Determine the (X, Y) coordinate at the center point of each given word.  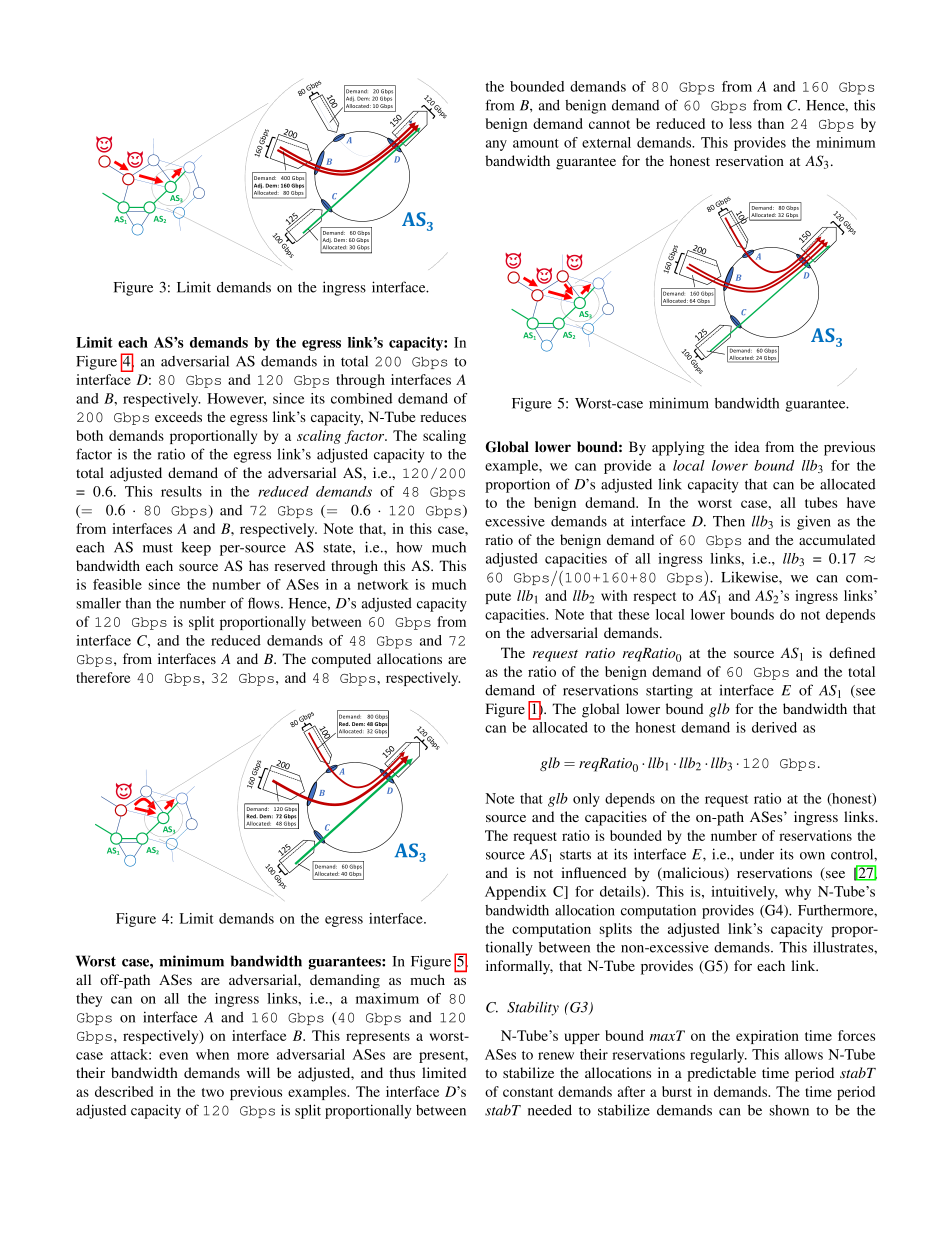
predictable (721, 1074)
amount (536, 143)
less (740, 123)
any (496, 145)
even (173, 1056)
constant (528, 1092)
